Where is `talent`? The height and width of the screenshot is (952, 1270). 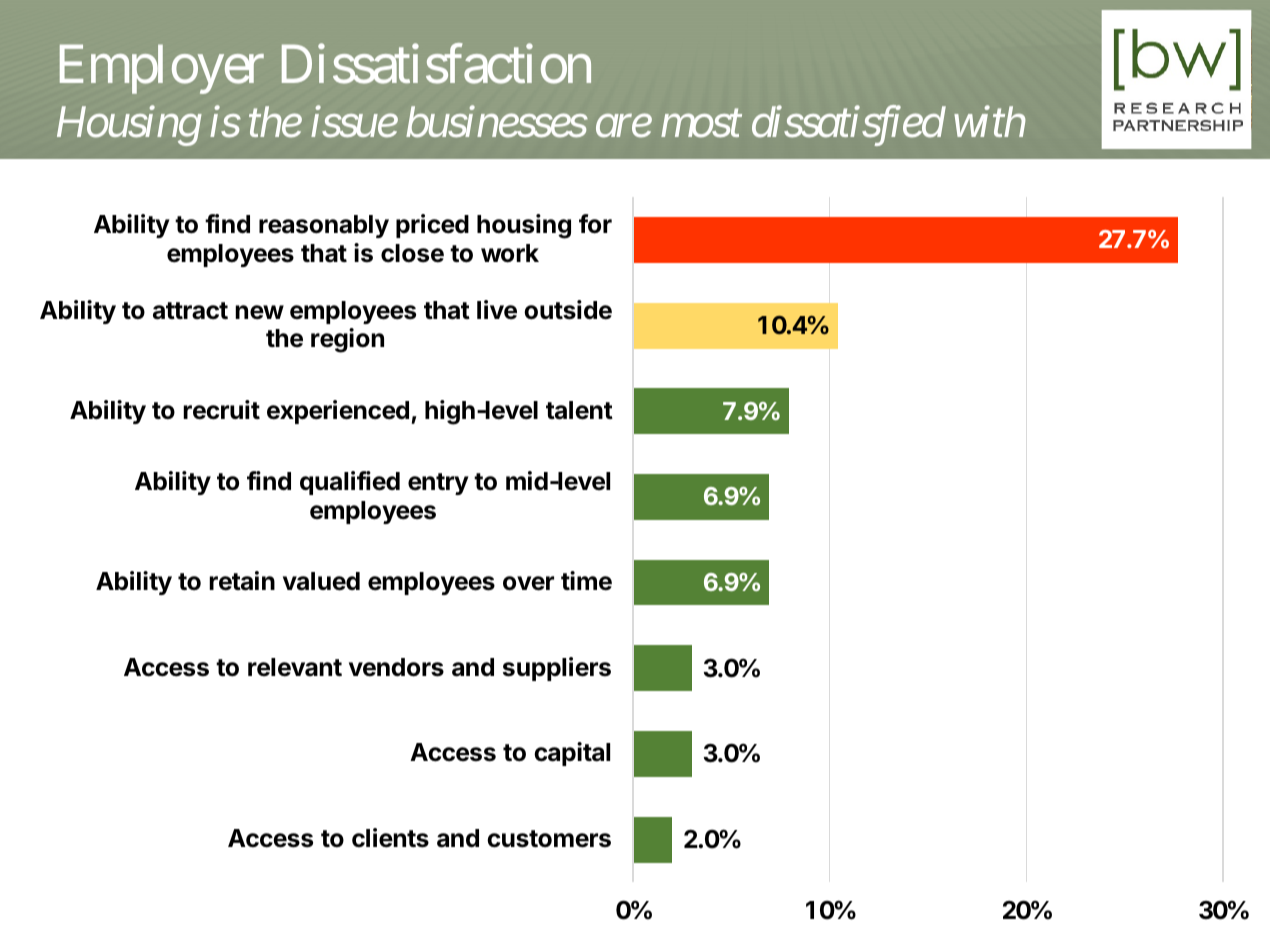
talent is located at coordinates (579, 410).
